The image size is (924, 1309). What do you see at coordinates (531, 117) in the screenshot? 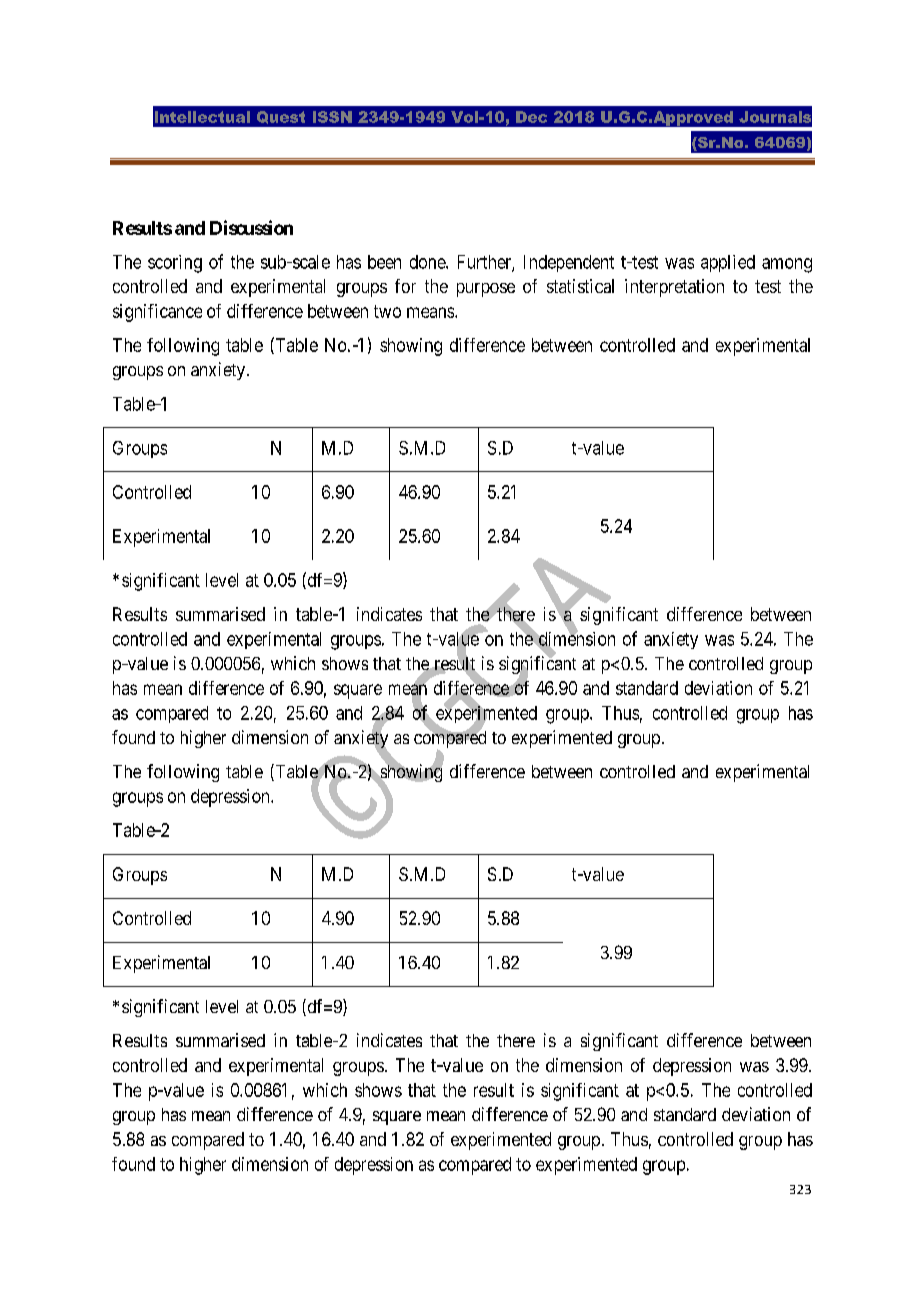
I see `Dec` at bounding box center [531, 117].
